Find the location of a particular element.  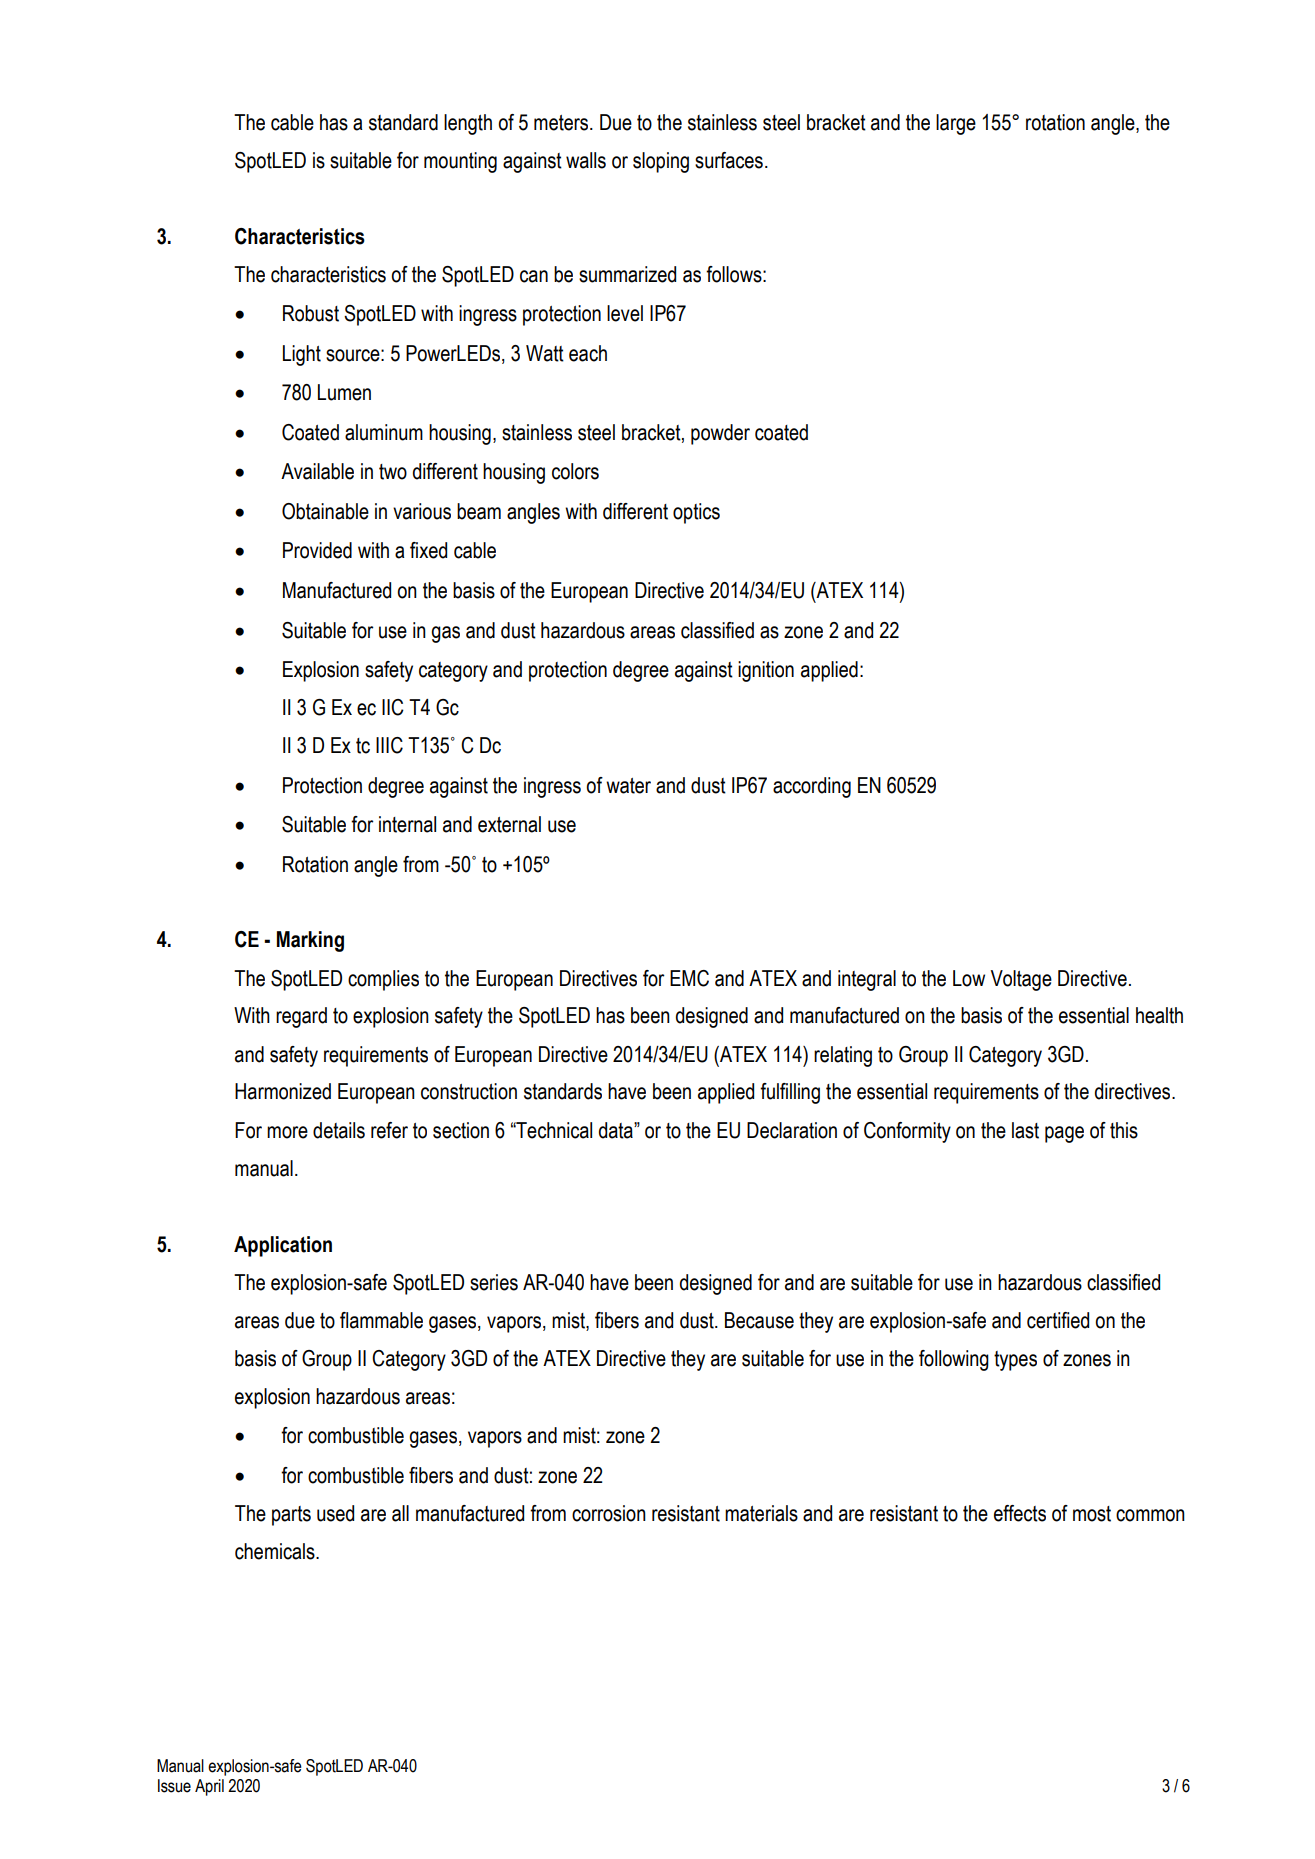

large is located at coordinates (956, 124).
